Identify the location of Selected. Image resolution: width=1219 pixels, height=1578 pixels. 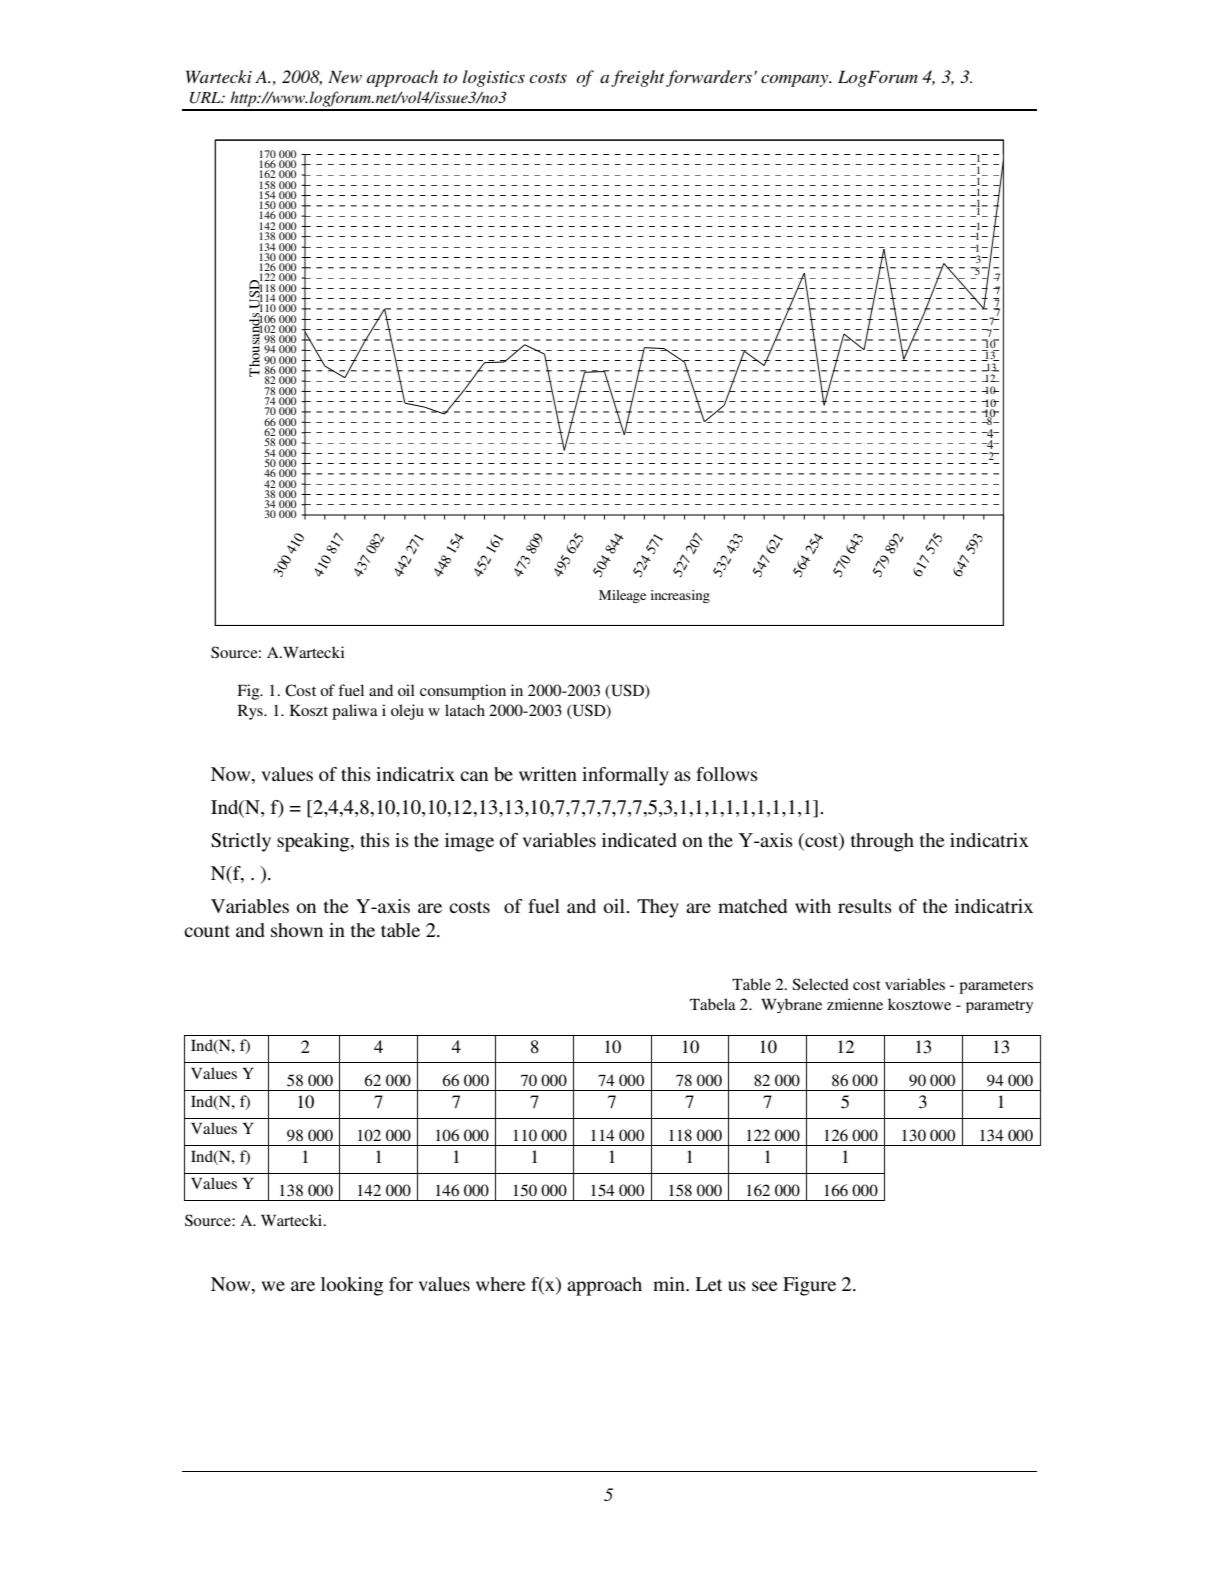
(820, 984).
